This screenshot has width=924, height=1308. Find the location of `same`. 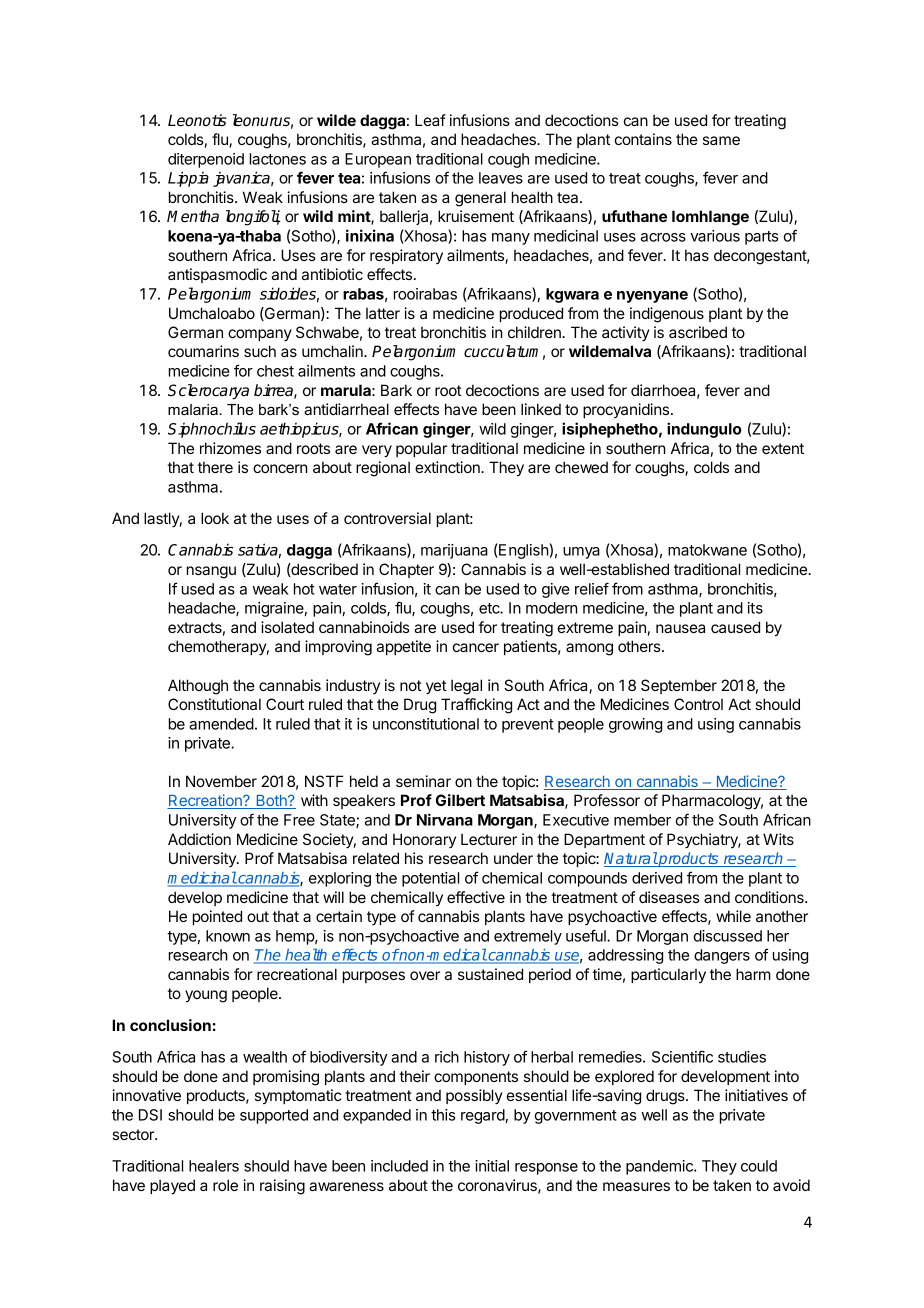

same is located at coordinates (721, 140).
